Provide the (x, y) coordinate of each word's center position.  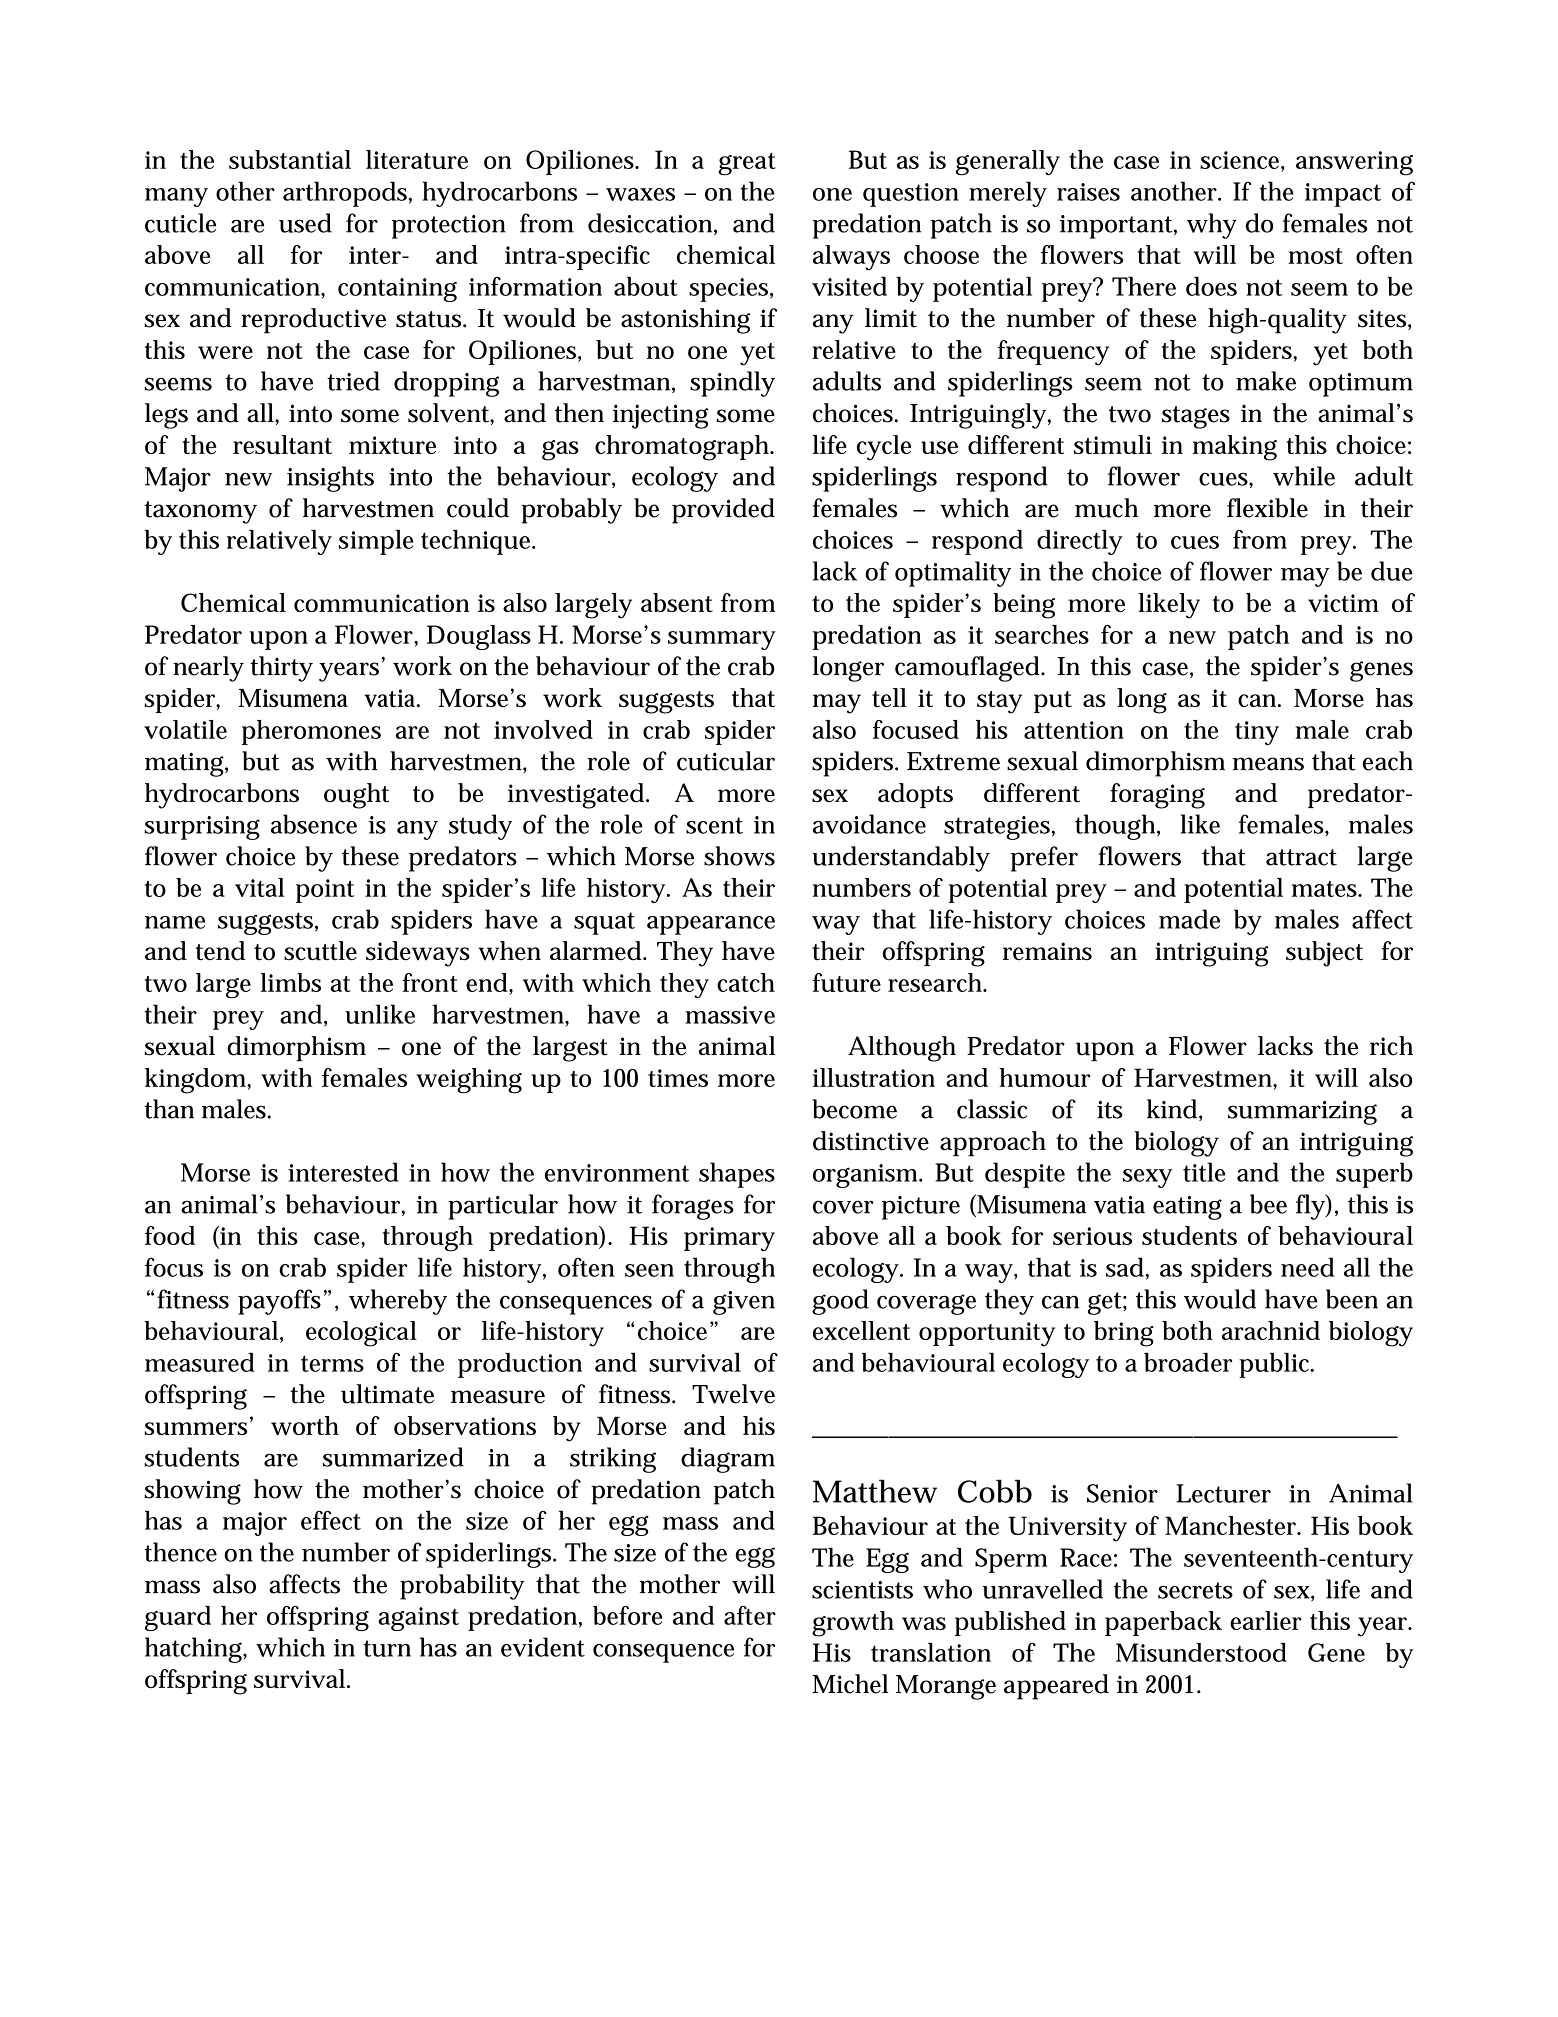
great (747, 164)
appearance (711, 925)
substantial (290, 159)
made (1189, 919)
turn (387, 1648)
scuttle (320, 951)
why (1212, 226)
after (750, 1615)
